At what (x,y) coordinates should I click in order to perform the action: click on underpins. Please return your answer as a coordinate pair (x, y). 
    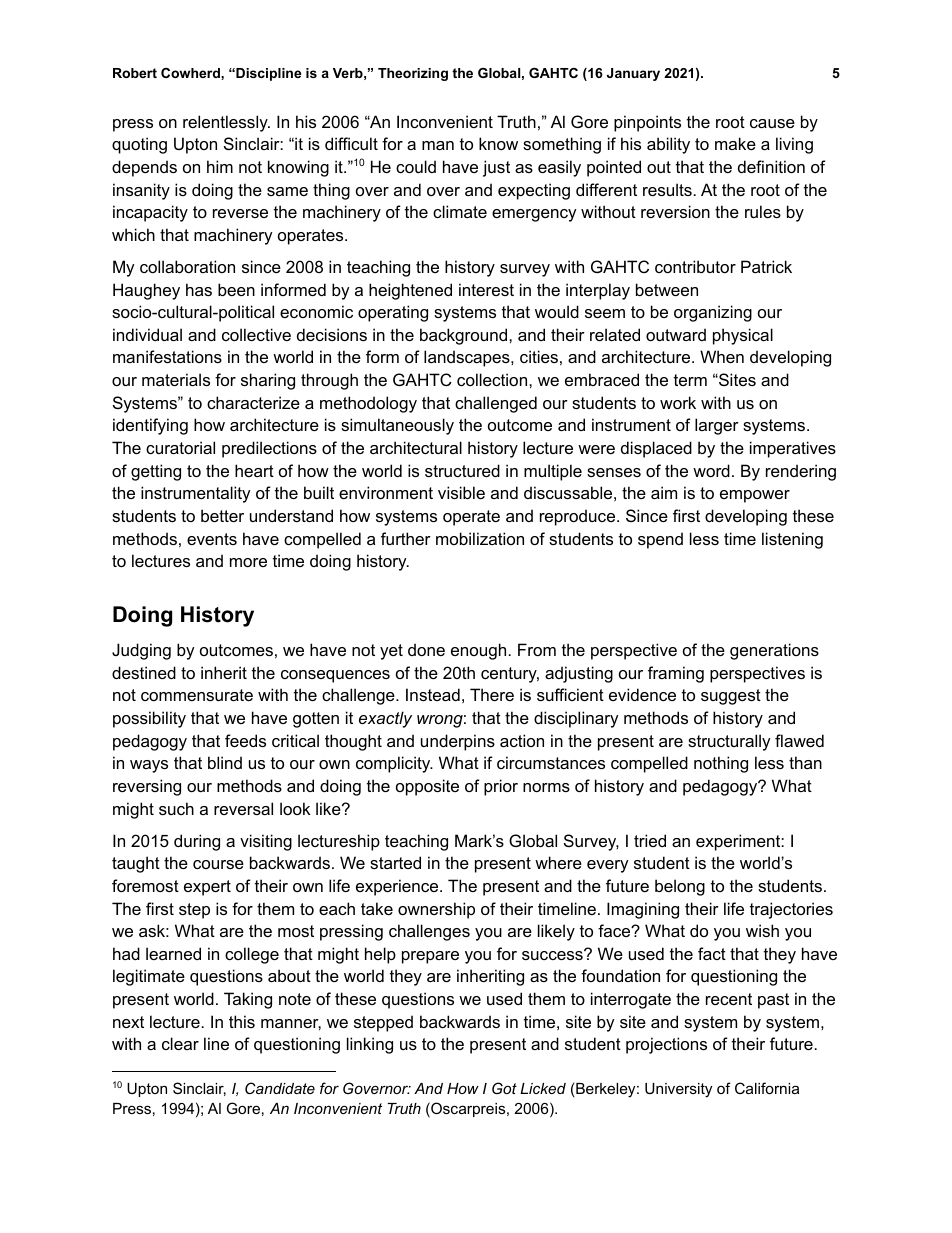
    Looking at the image, I should click on (458, 742).
